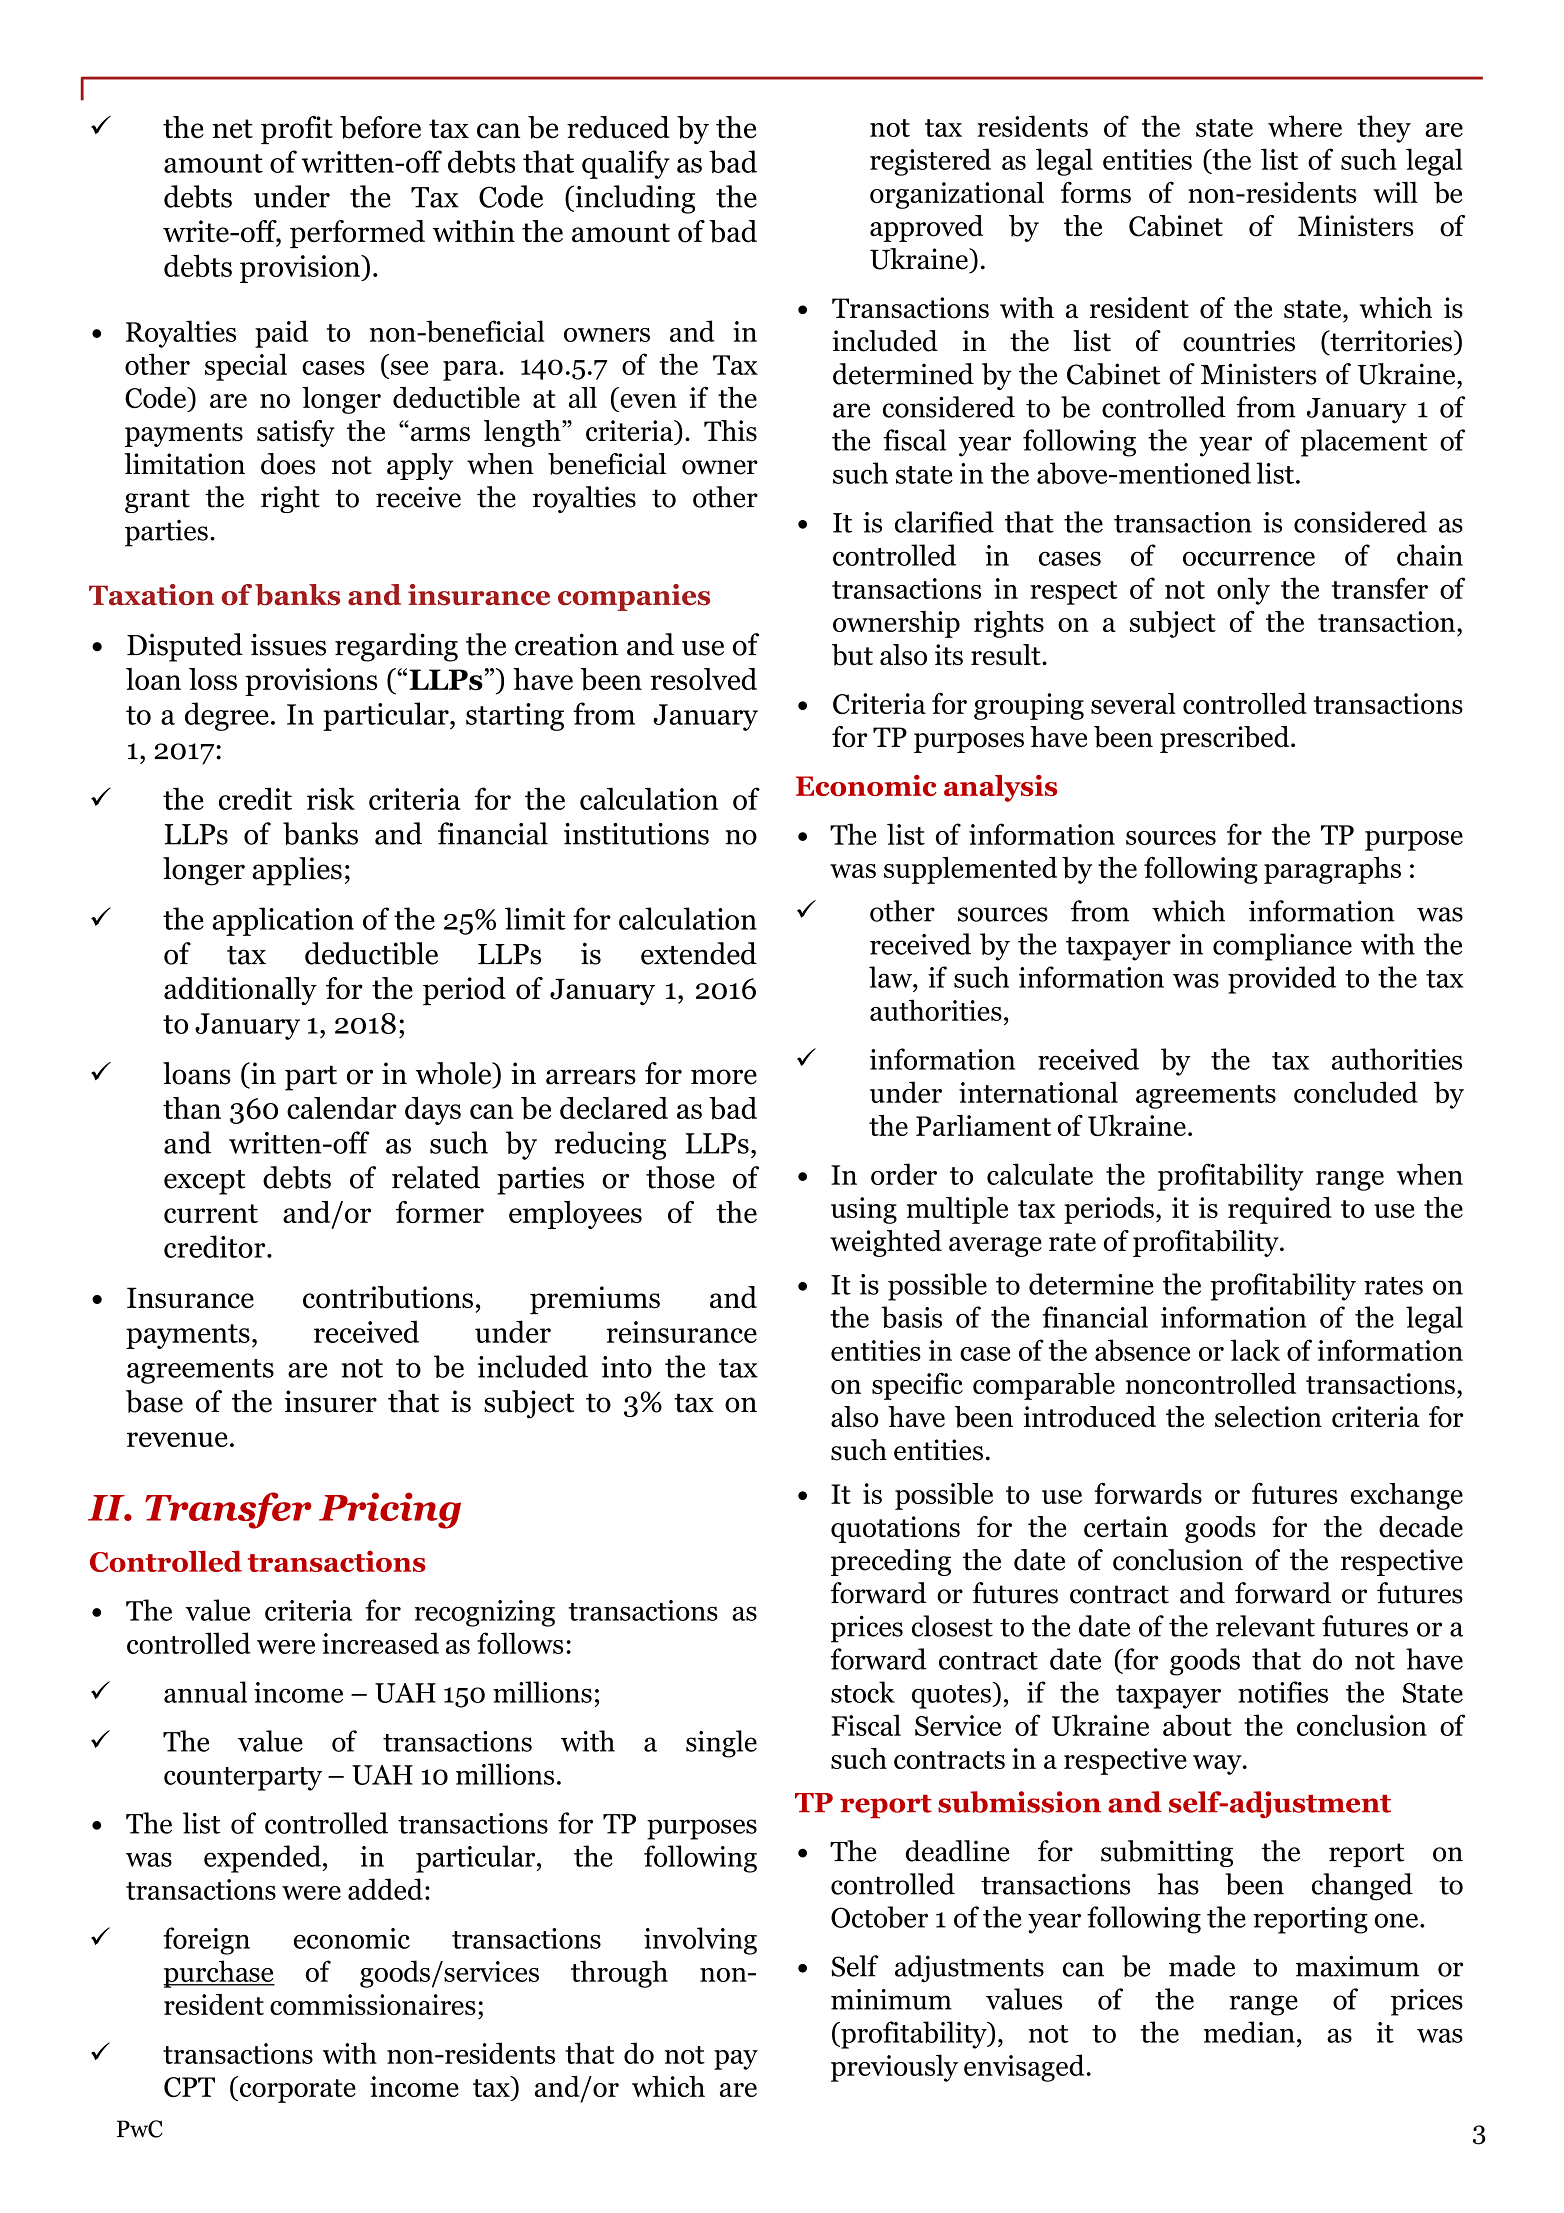  What do you see at coordinates (891, 1562) in the image?
I see `preceding` at bounding box center [891, 1562].
